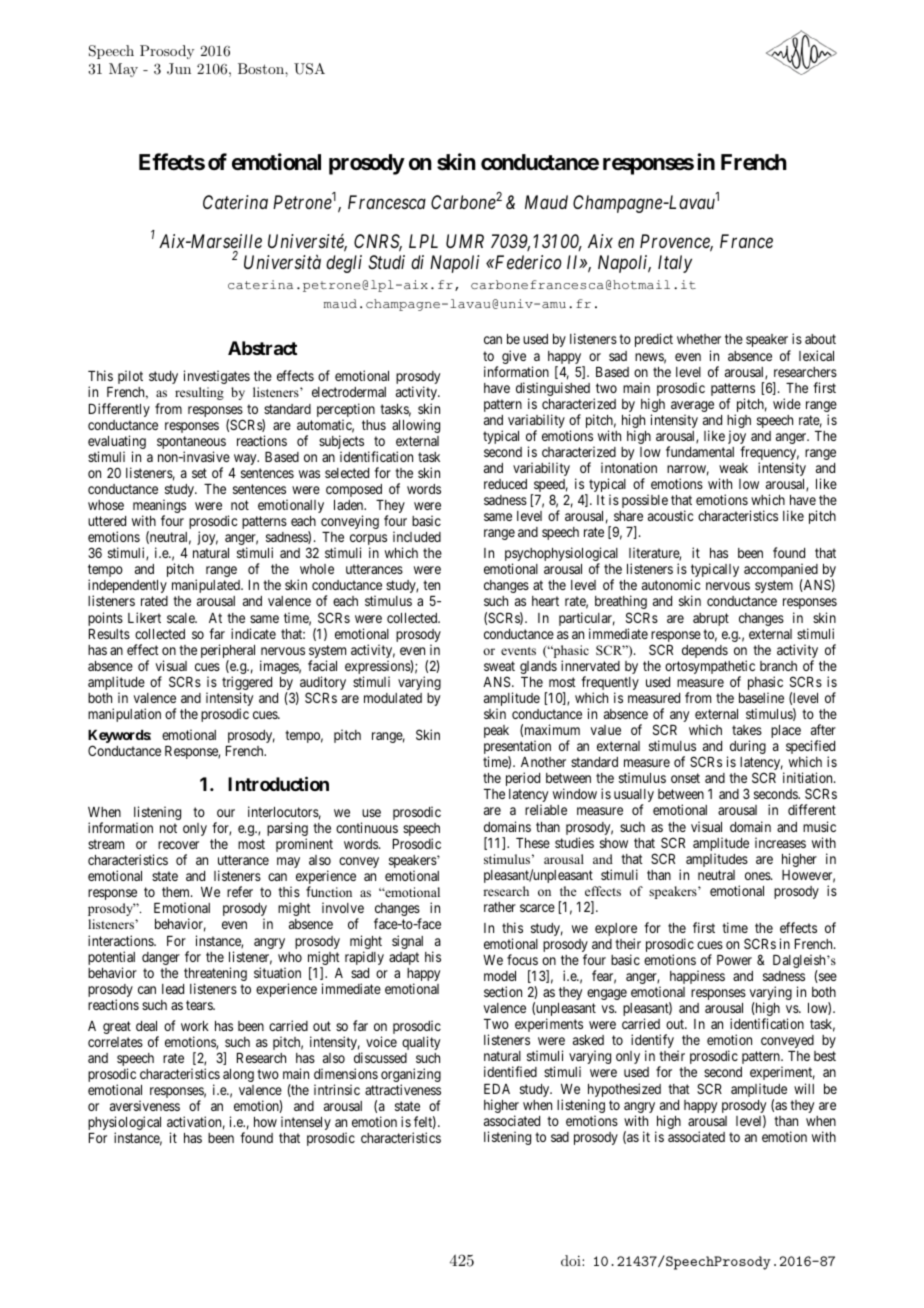  Describe the element at coordinates (675, 264) in the page. I see `Italy` at that location.
